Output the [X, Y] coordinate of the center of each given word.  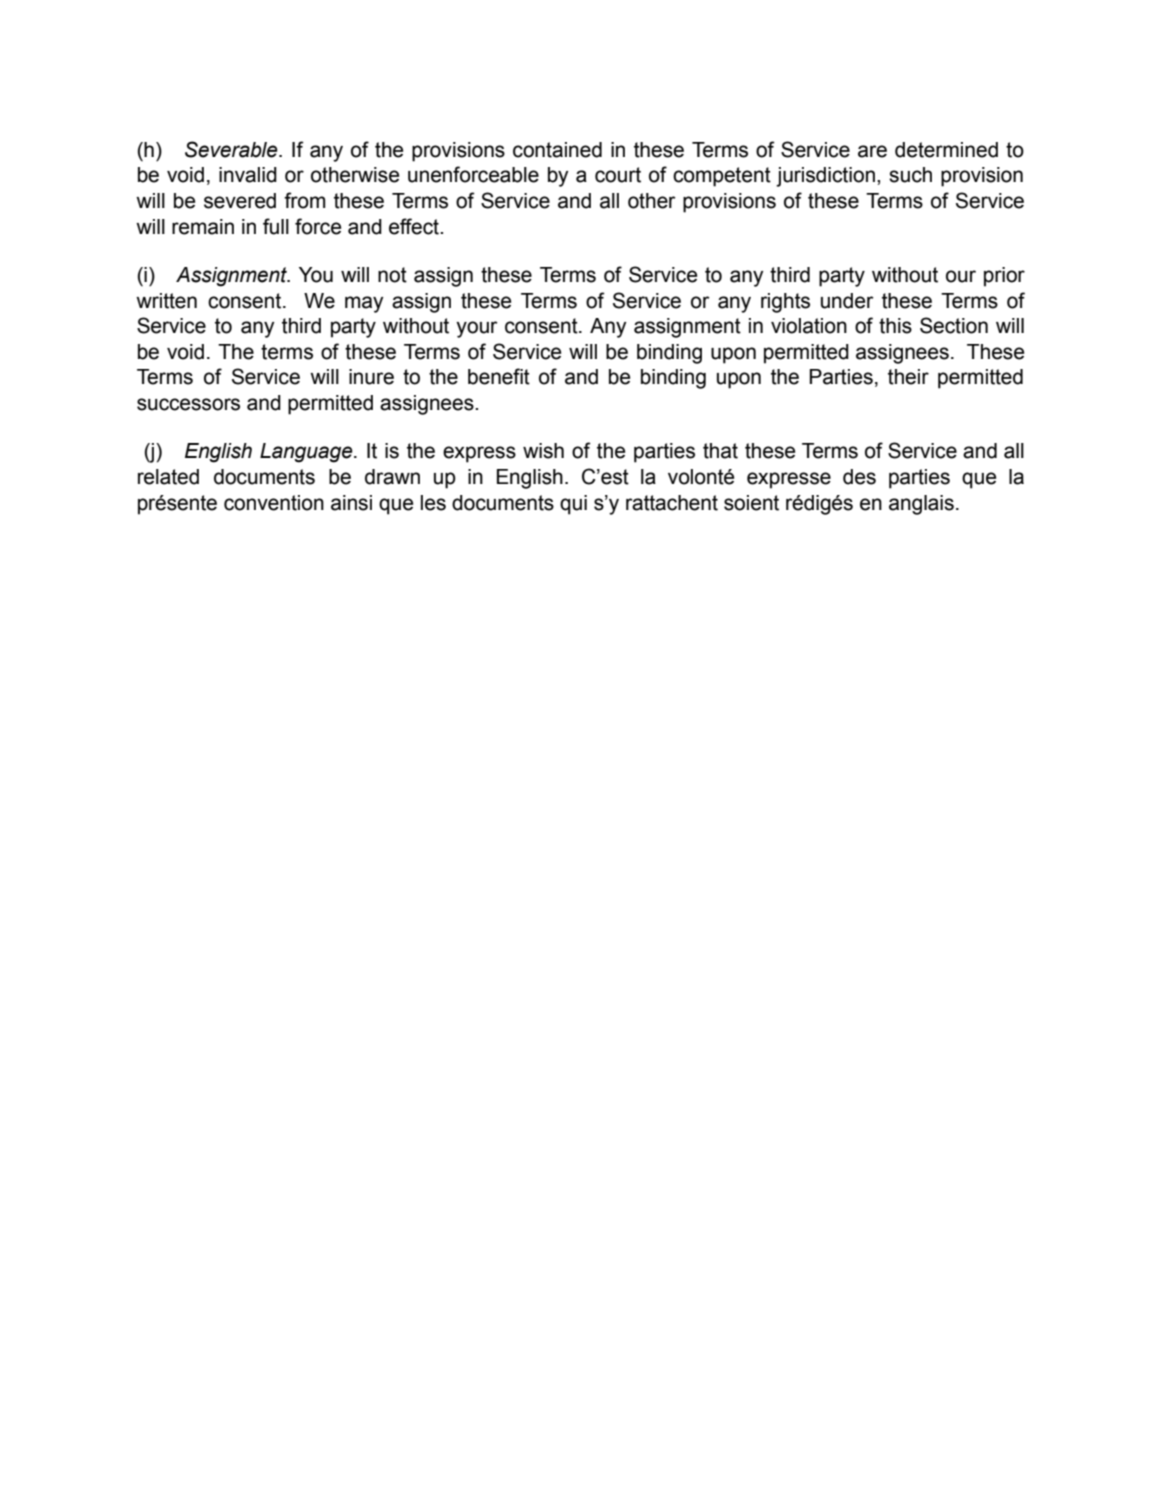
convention [274, 503]
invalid [248, 175]
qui [573, 505]
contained [557, 150]
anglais [921, 505]
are [872, 151]
